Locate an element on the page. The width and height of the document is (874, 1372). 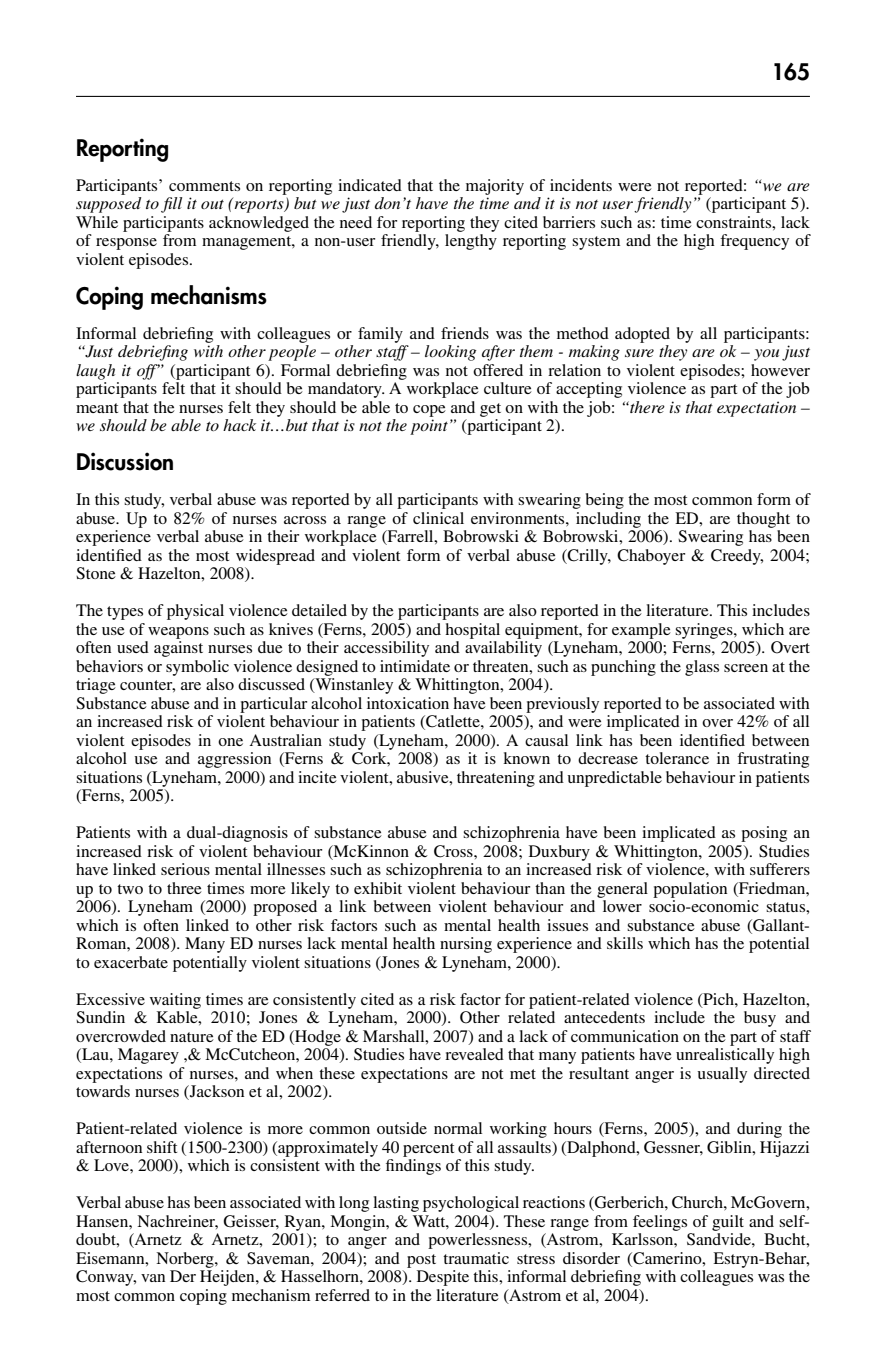
fill is located at coordinates (171, 205).
